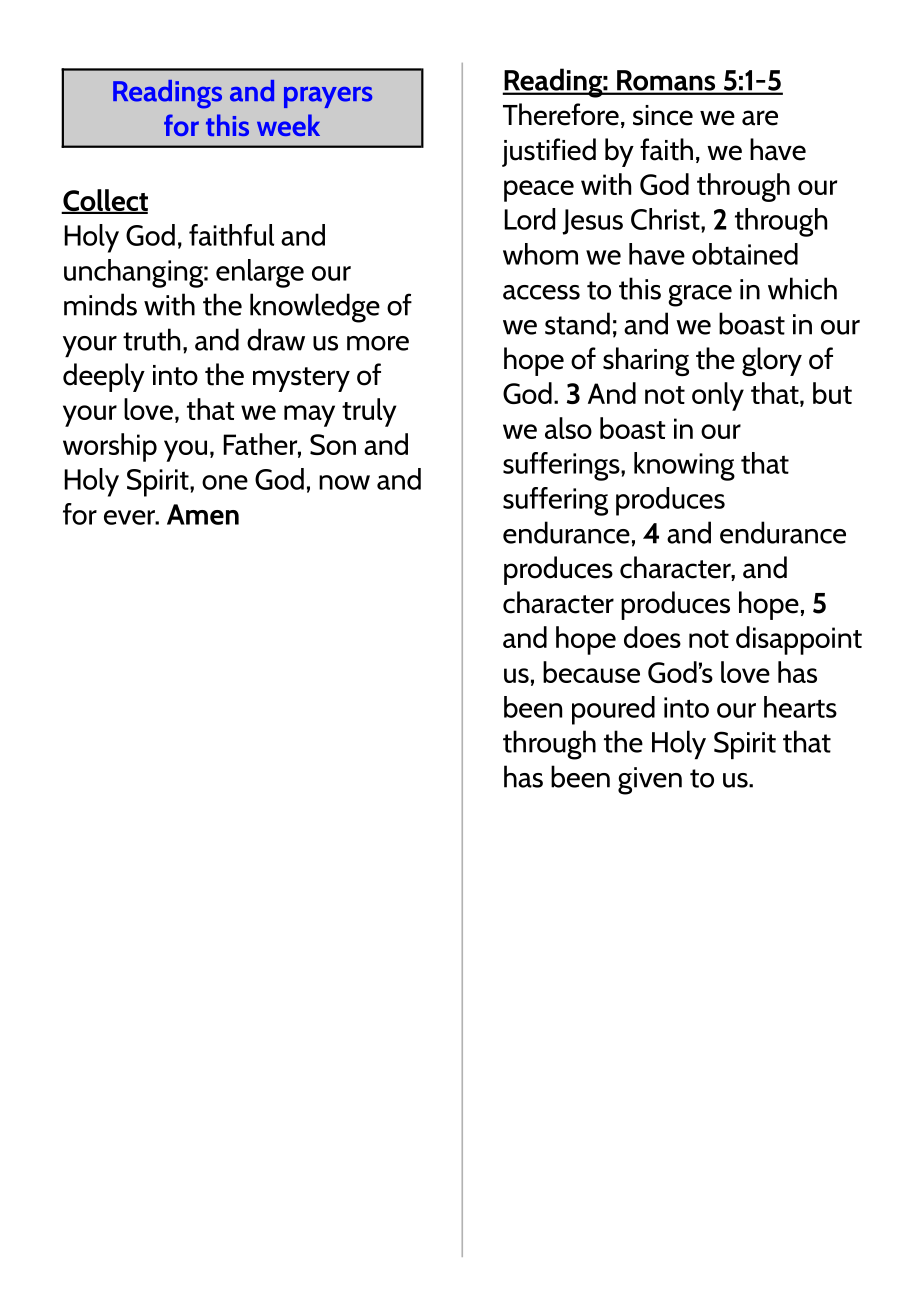 The height and width of the screenshot is (1315, 924). I want to click on Therefore, so click(561, 114).
